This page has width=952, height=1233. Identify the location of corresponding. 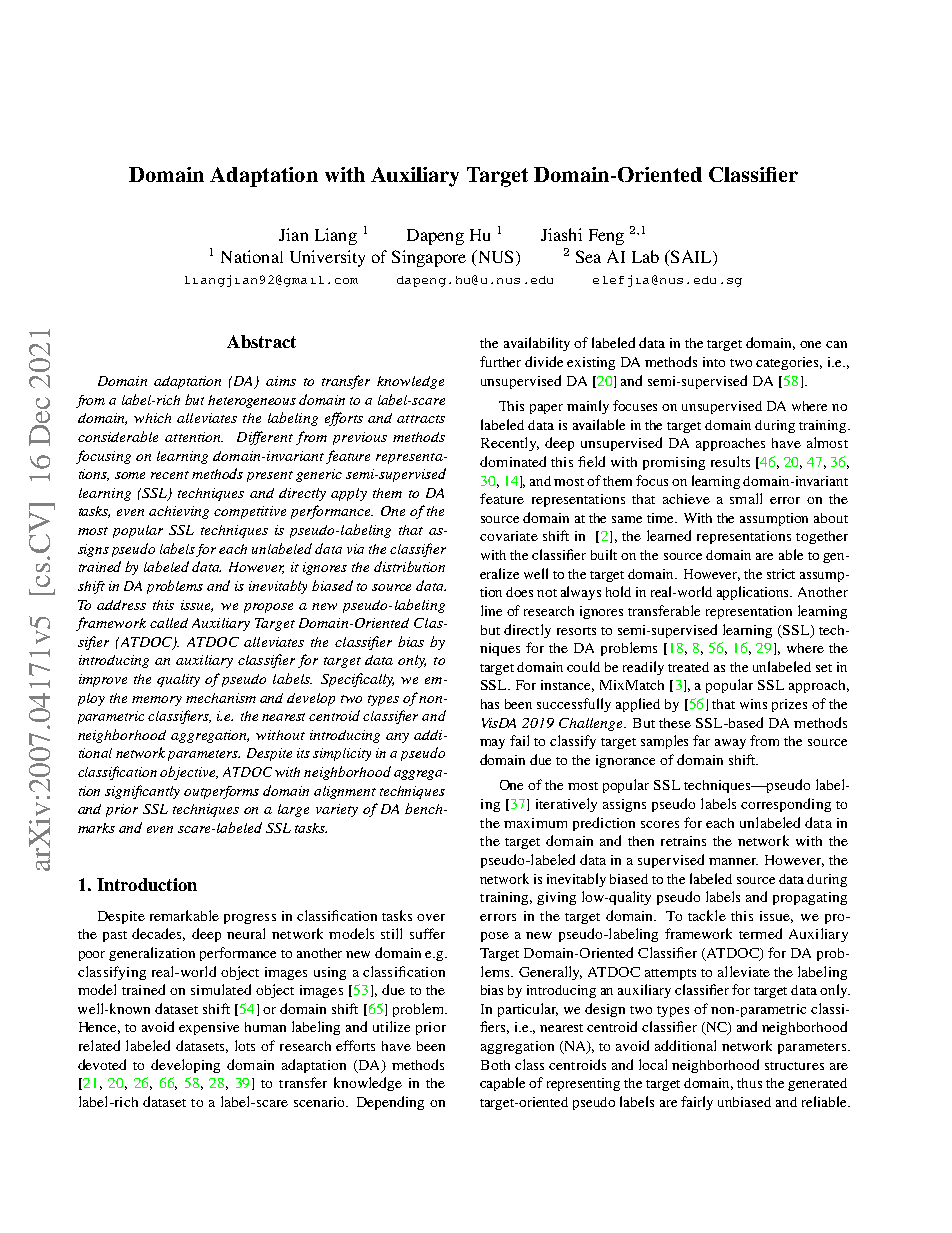
(786, 805).
